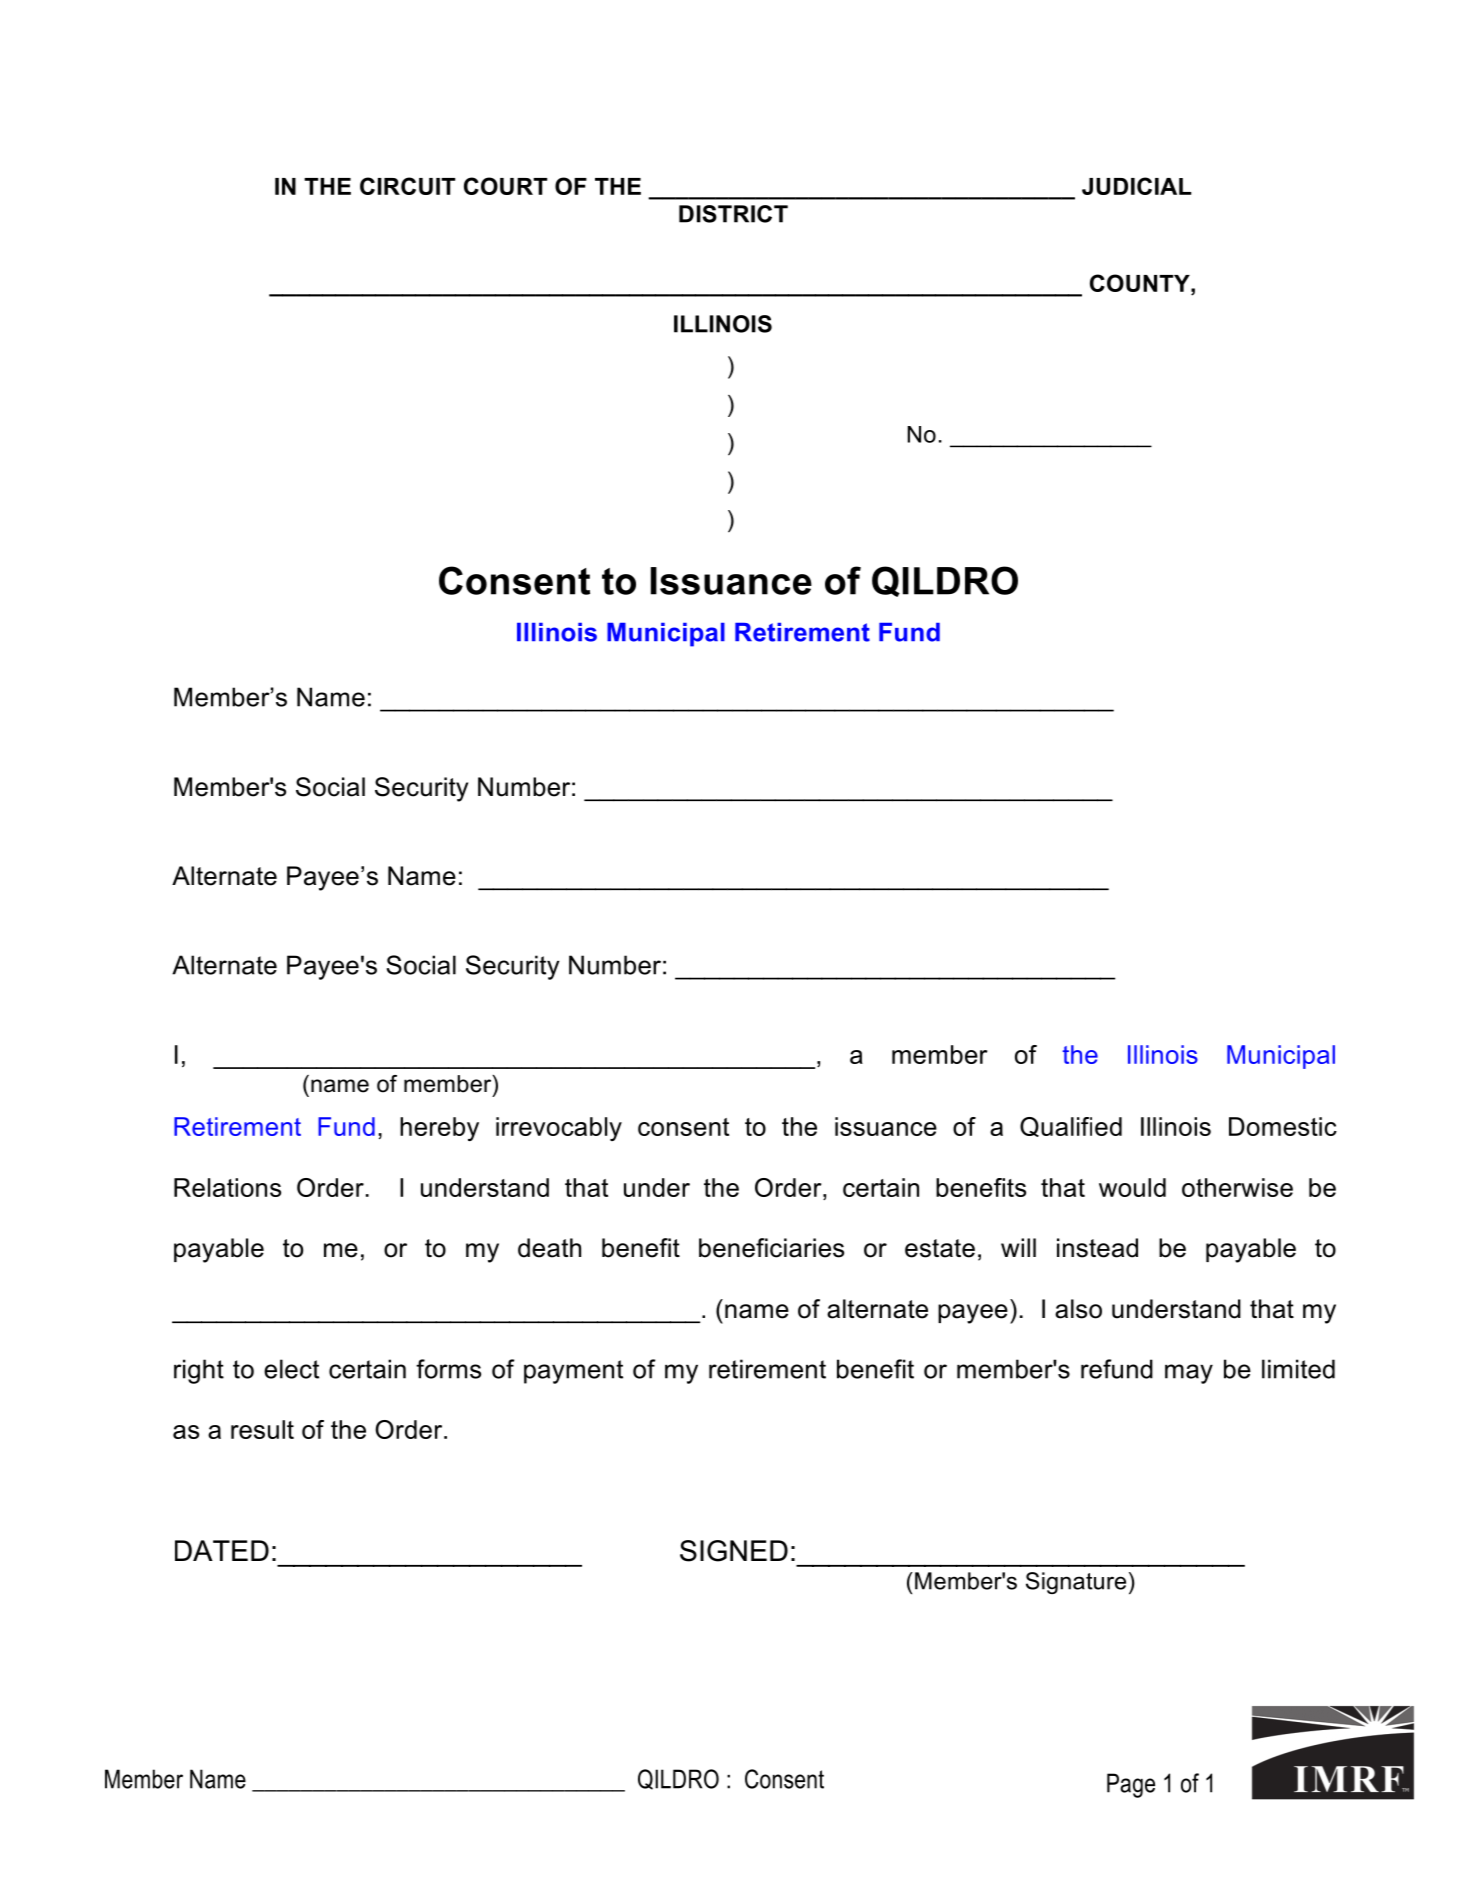  I want to click on Qualified, so click(1071, 1127).
